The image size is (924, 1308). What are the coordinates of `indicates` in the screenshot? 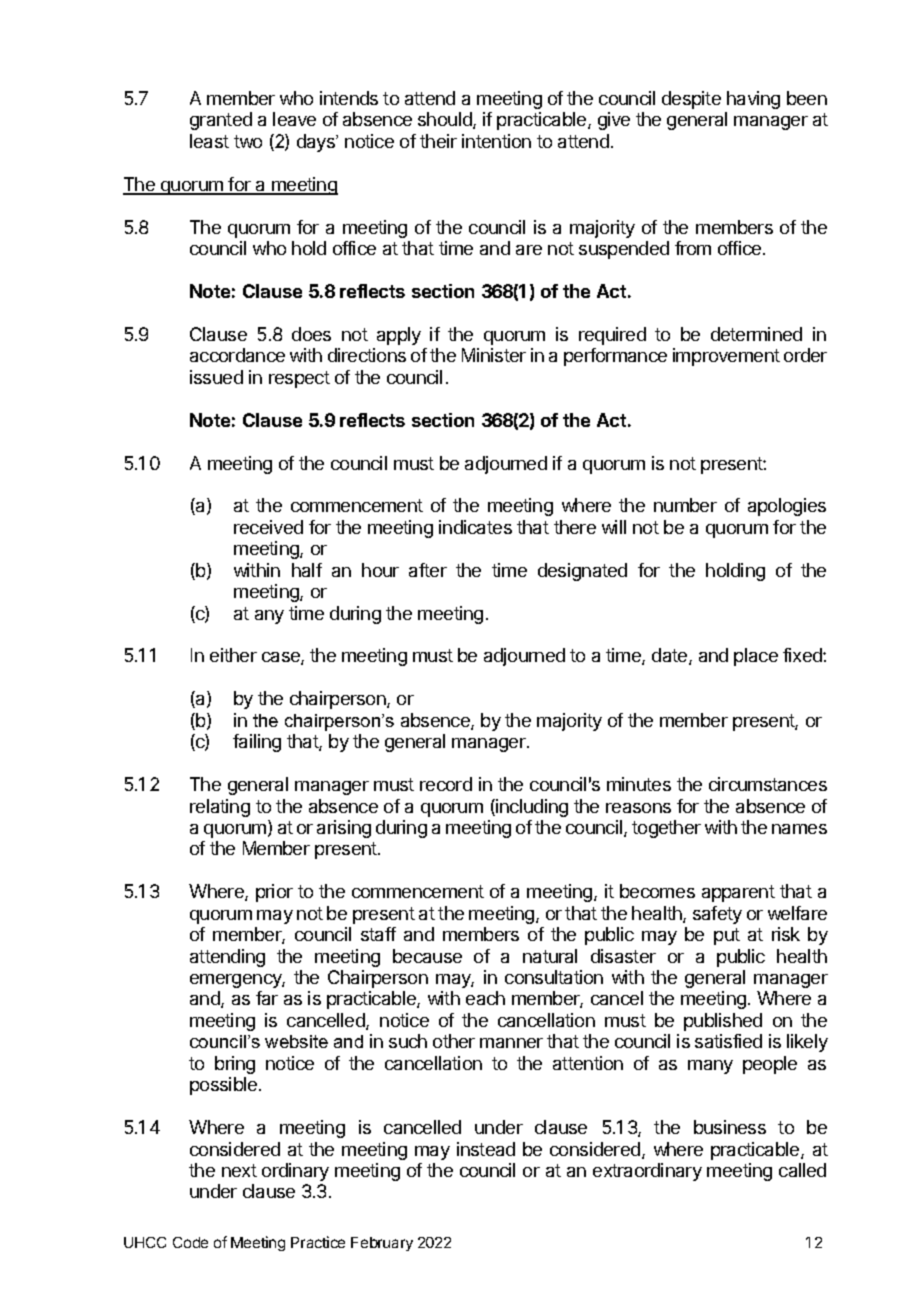 It's located at (475, 527).
